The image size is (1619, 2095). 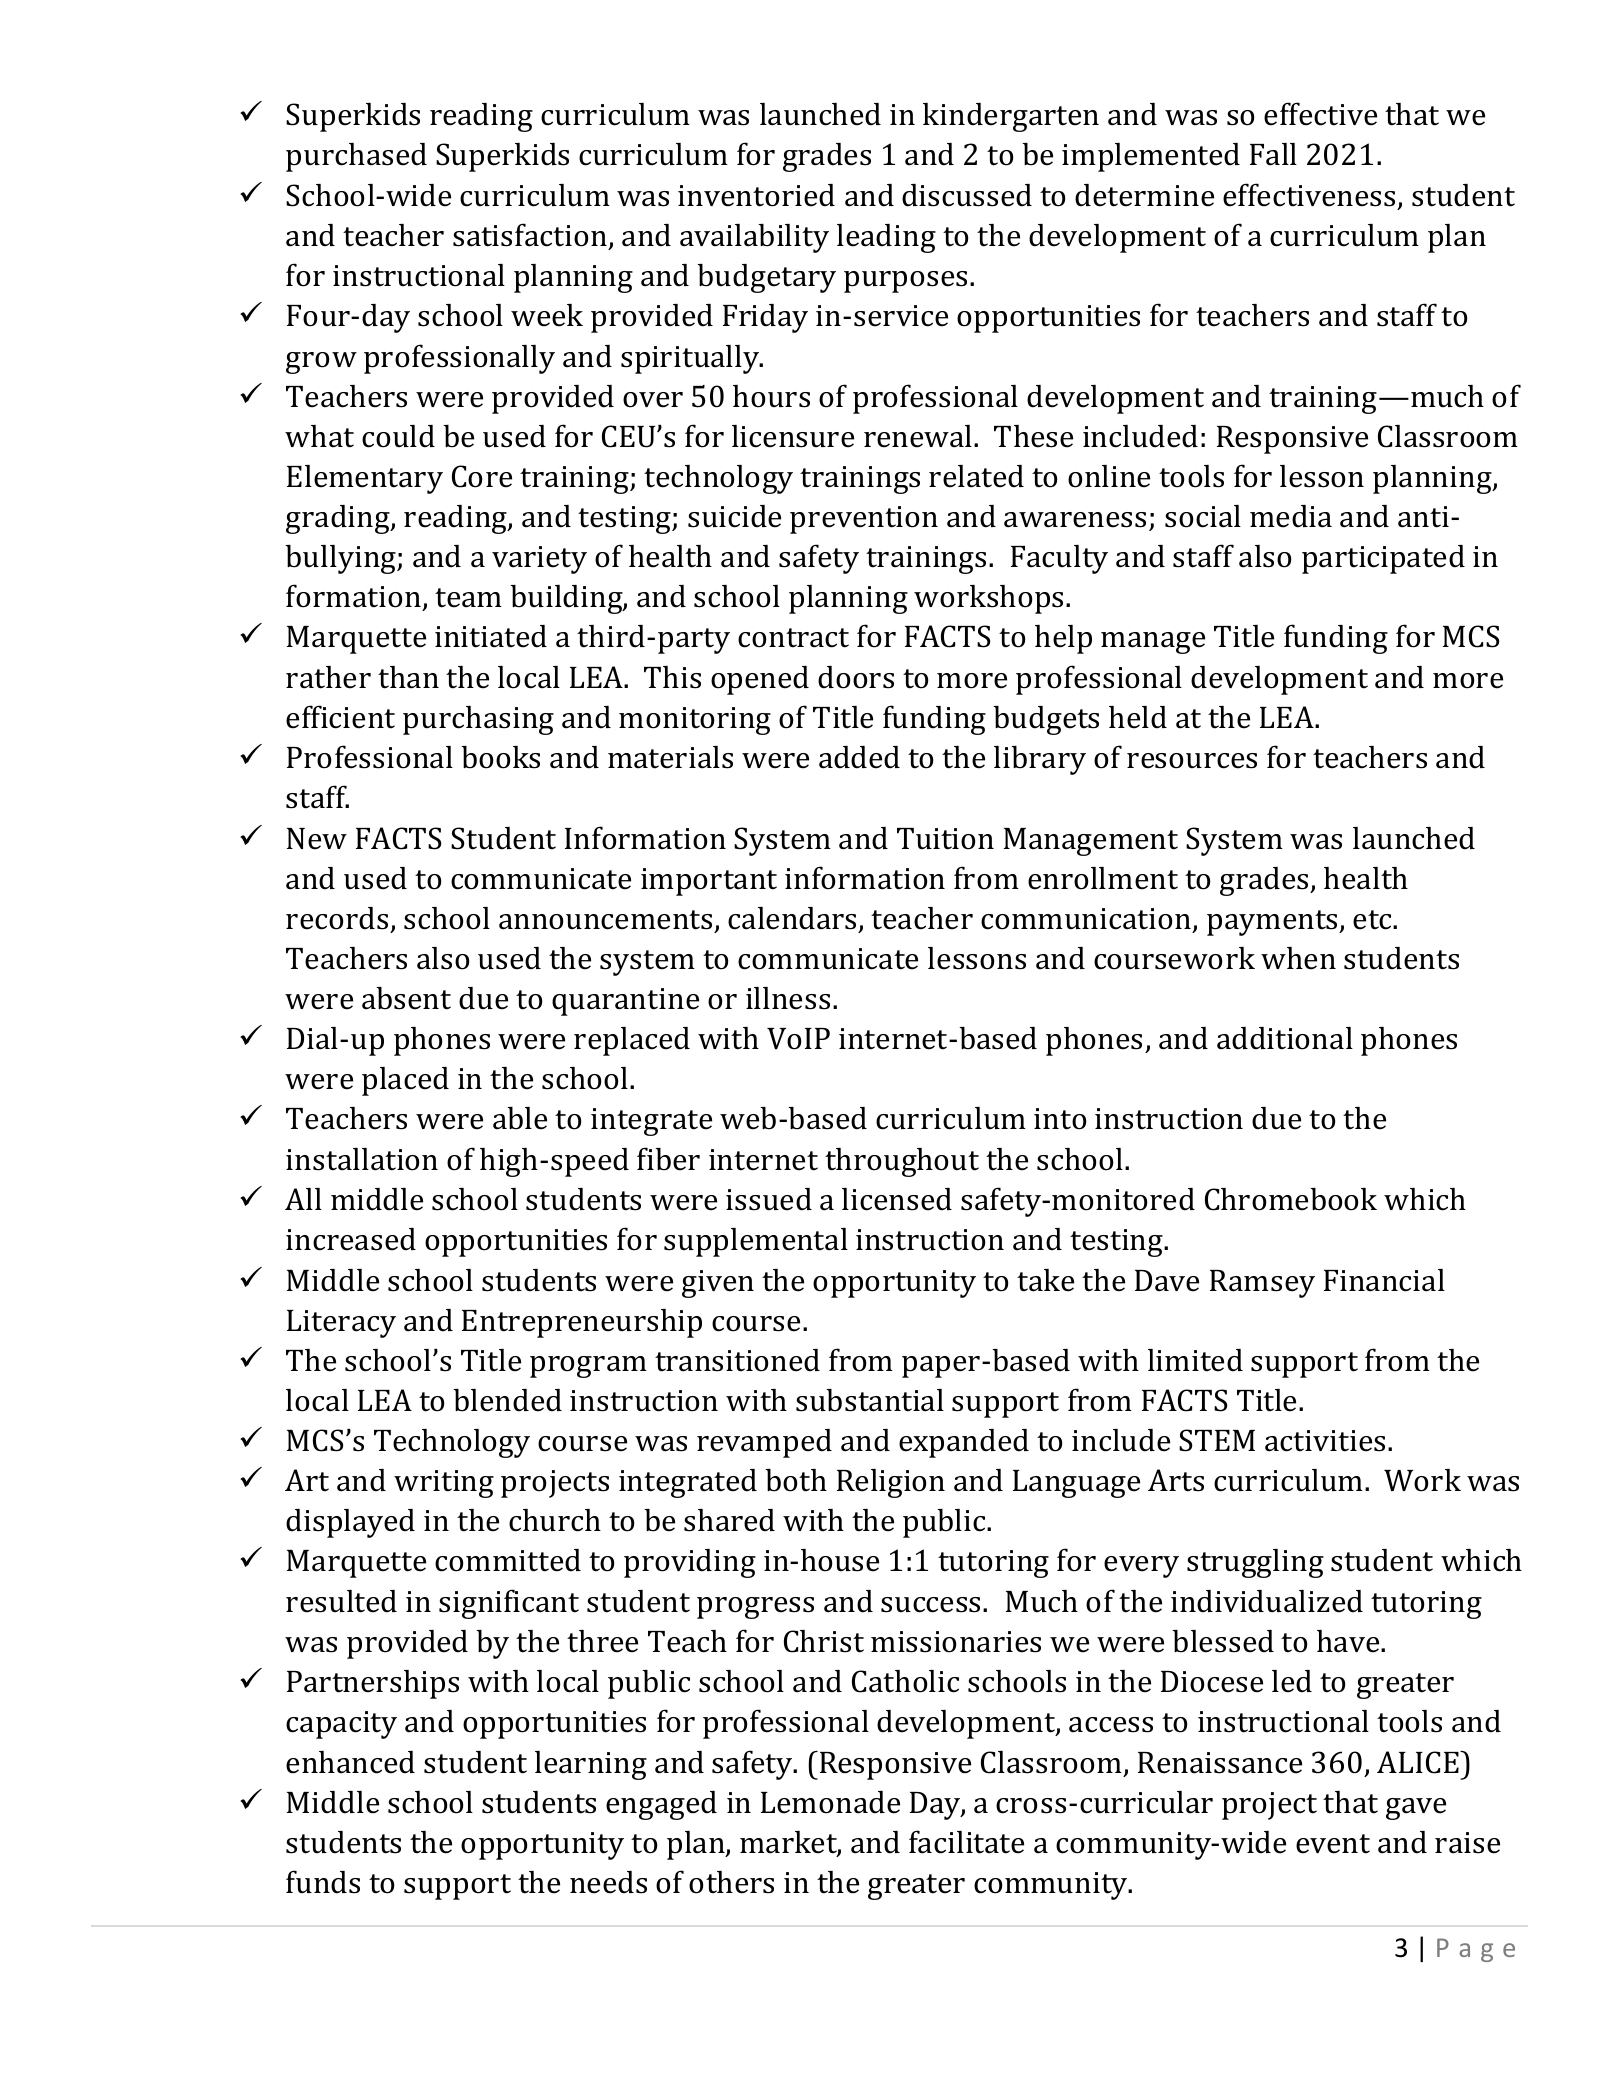 What do you see at coordinates (356, 157) in the page?
I see `purchased` at bounding box center [356, 157].
